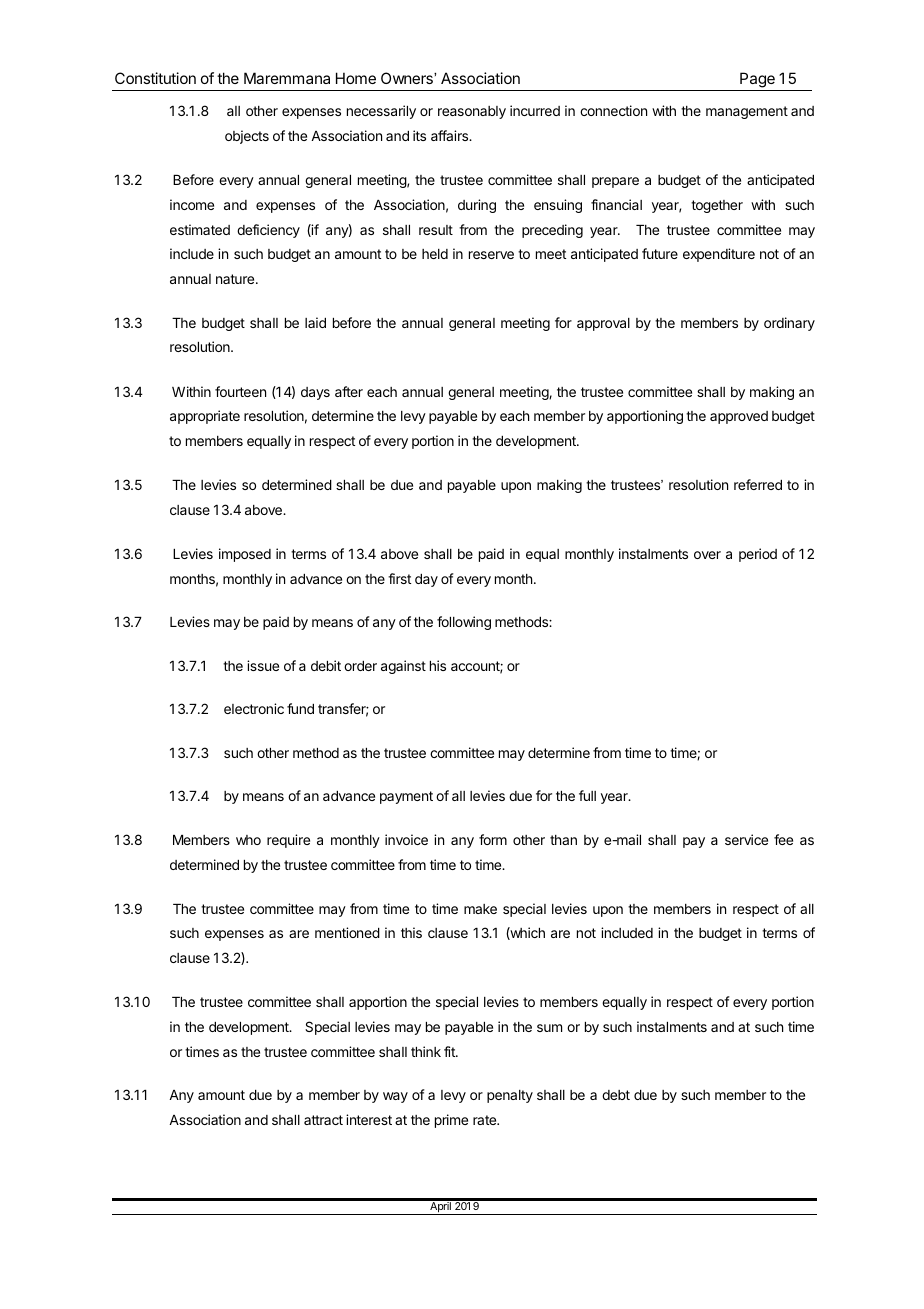 Image resolution: width=924 pixels, height=1309 pixels. I want to click on attract, so click(323, 1120).
